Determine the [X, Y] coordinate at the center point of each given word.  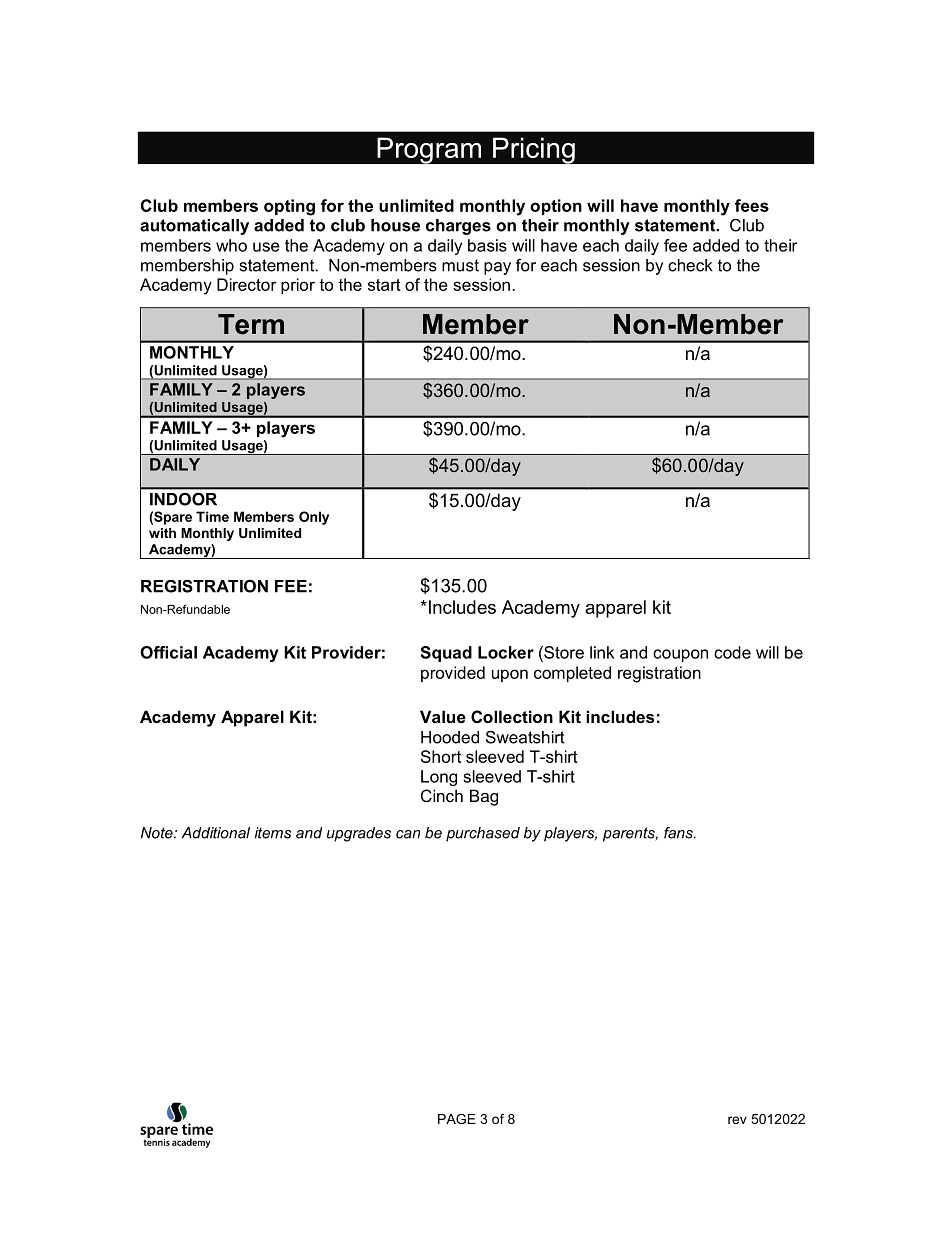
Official [168, 652]
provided [453, 674]
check [690, 265]
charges [458, 227]
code [732, 652]
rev [737, 1120]
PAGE [457, 1119]
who [231, 245]
